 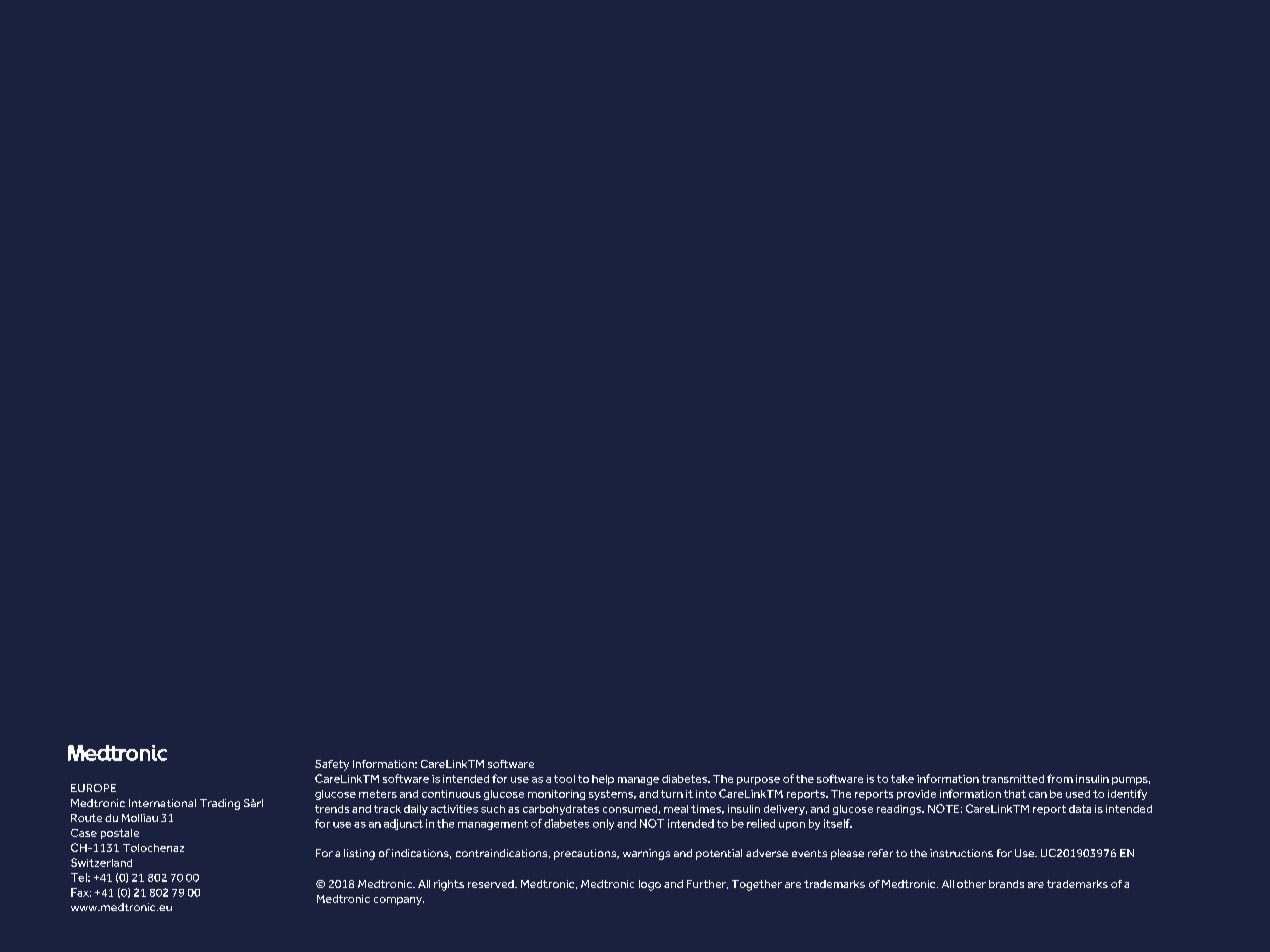 I want to click on Case, so click(x=84, y=833).
